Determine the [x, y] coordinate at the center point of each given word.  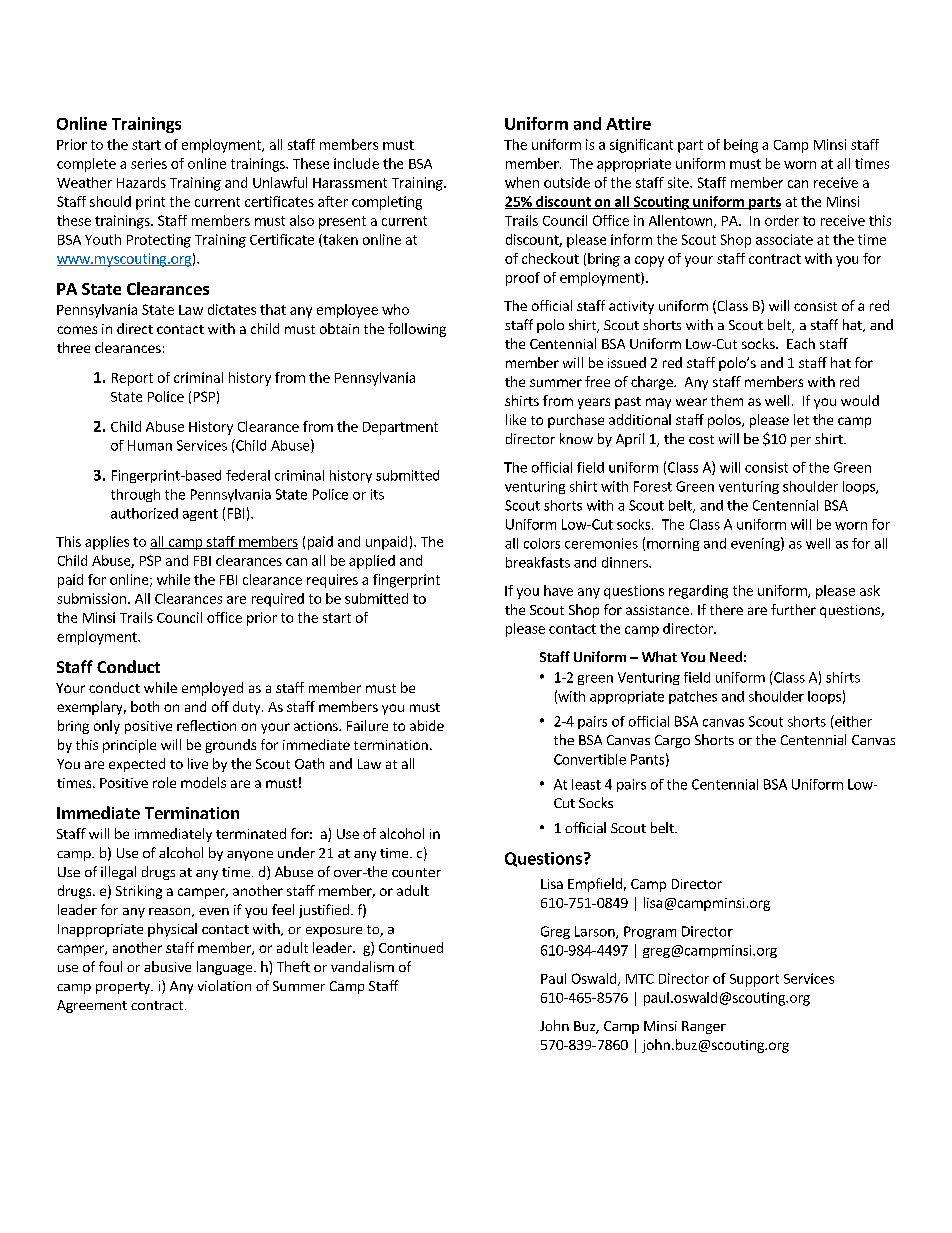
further [793, 609]
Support [754, 980]
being [741, 146]
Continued [411, 947]
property [124, 988]
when [522, 182]
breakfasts [538, 562]
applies [107, 543]
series [149, 163]
